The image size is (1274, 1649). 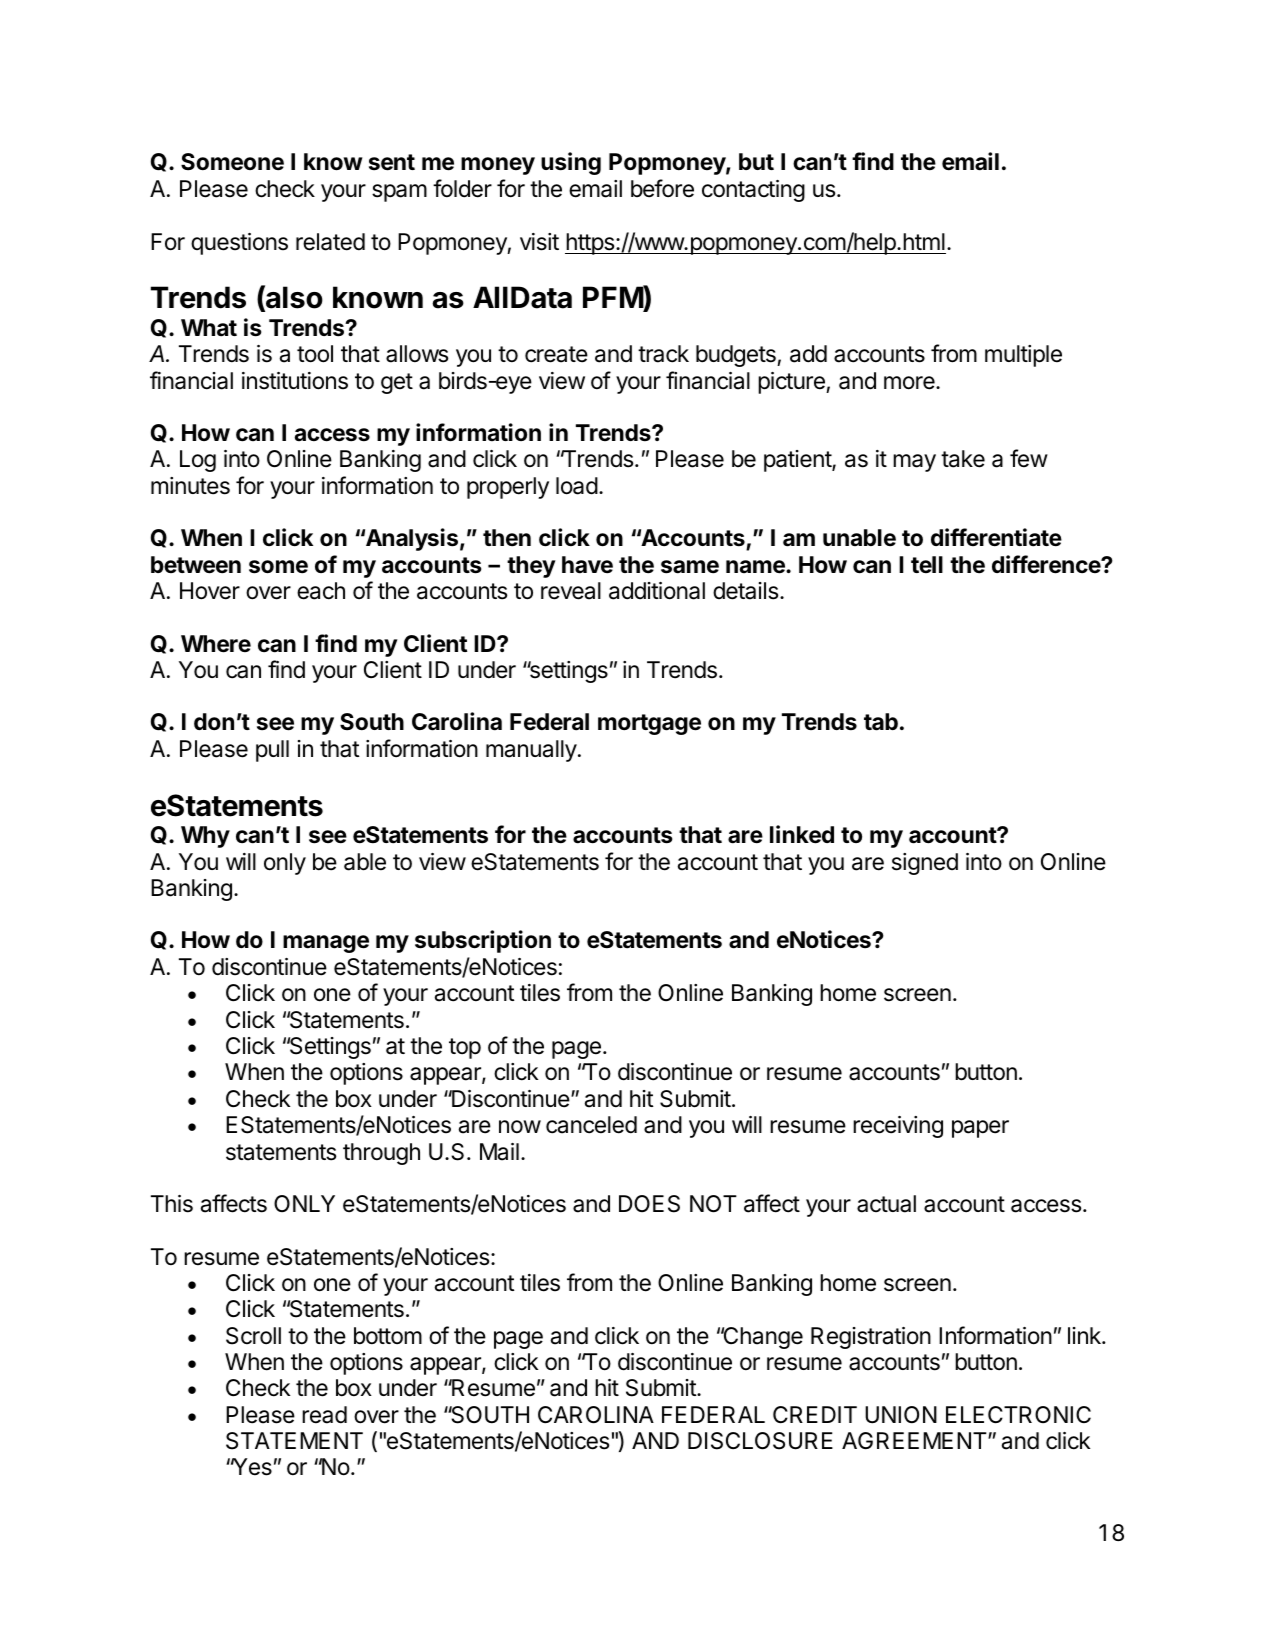 I want to click on reveal, so click(x=571, y=591).
